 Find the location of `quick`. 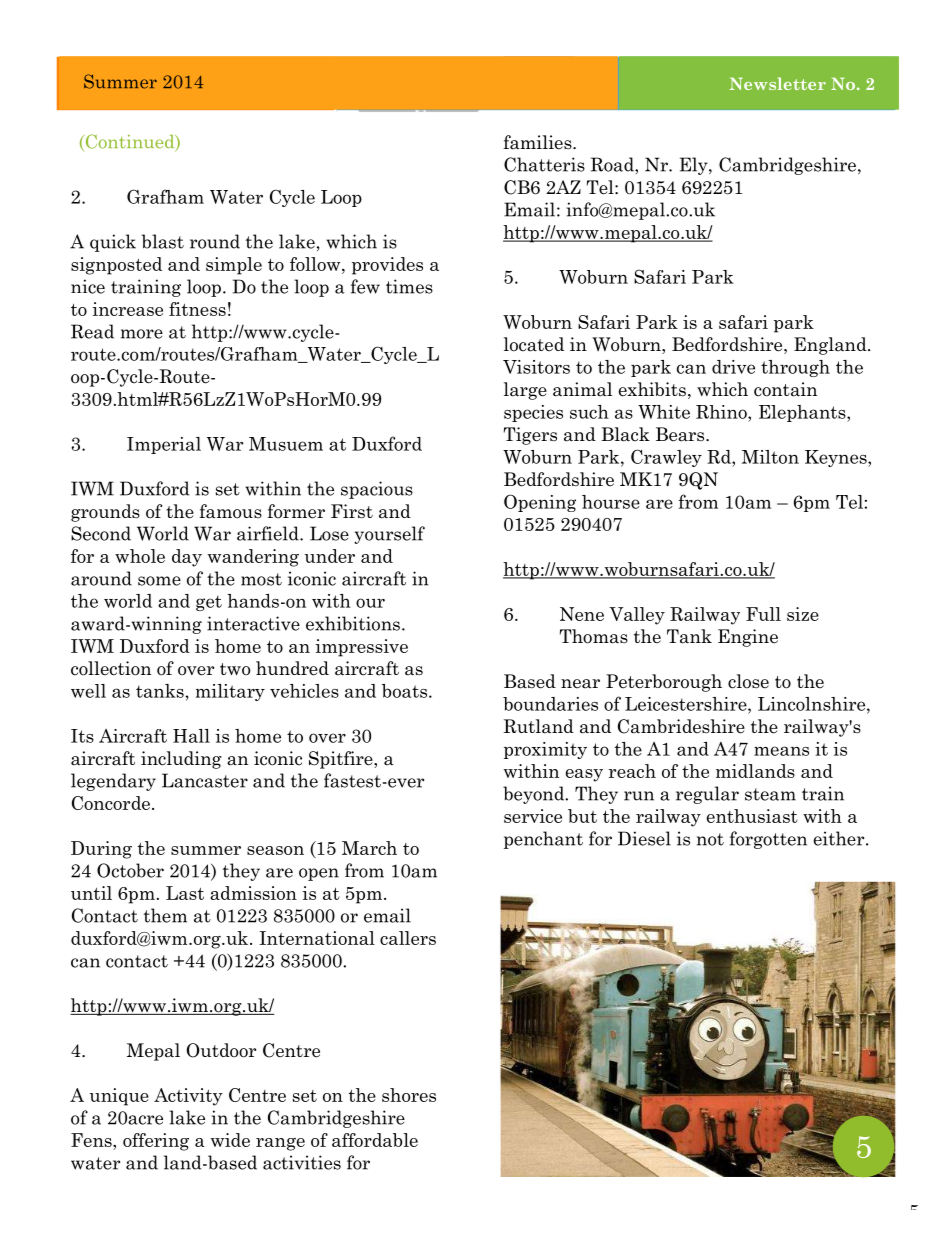

quick is located at coordinates (113, 243).
